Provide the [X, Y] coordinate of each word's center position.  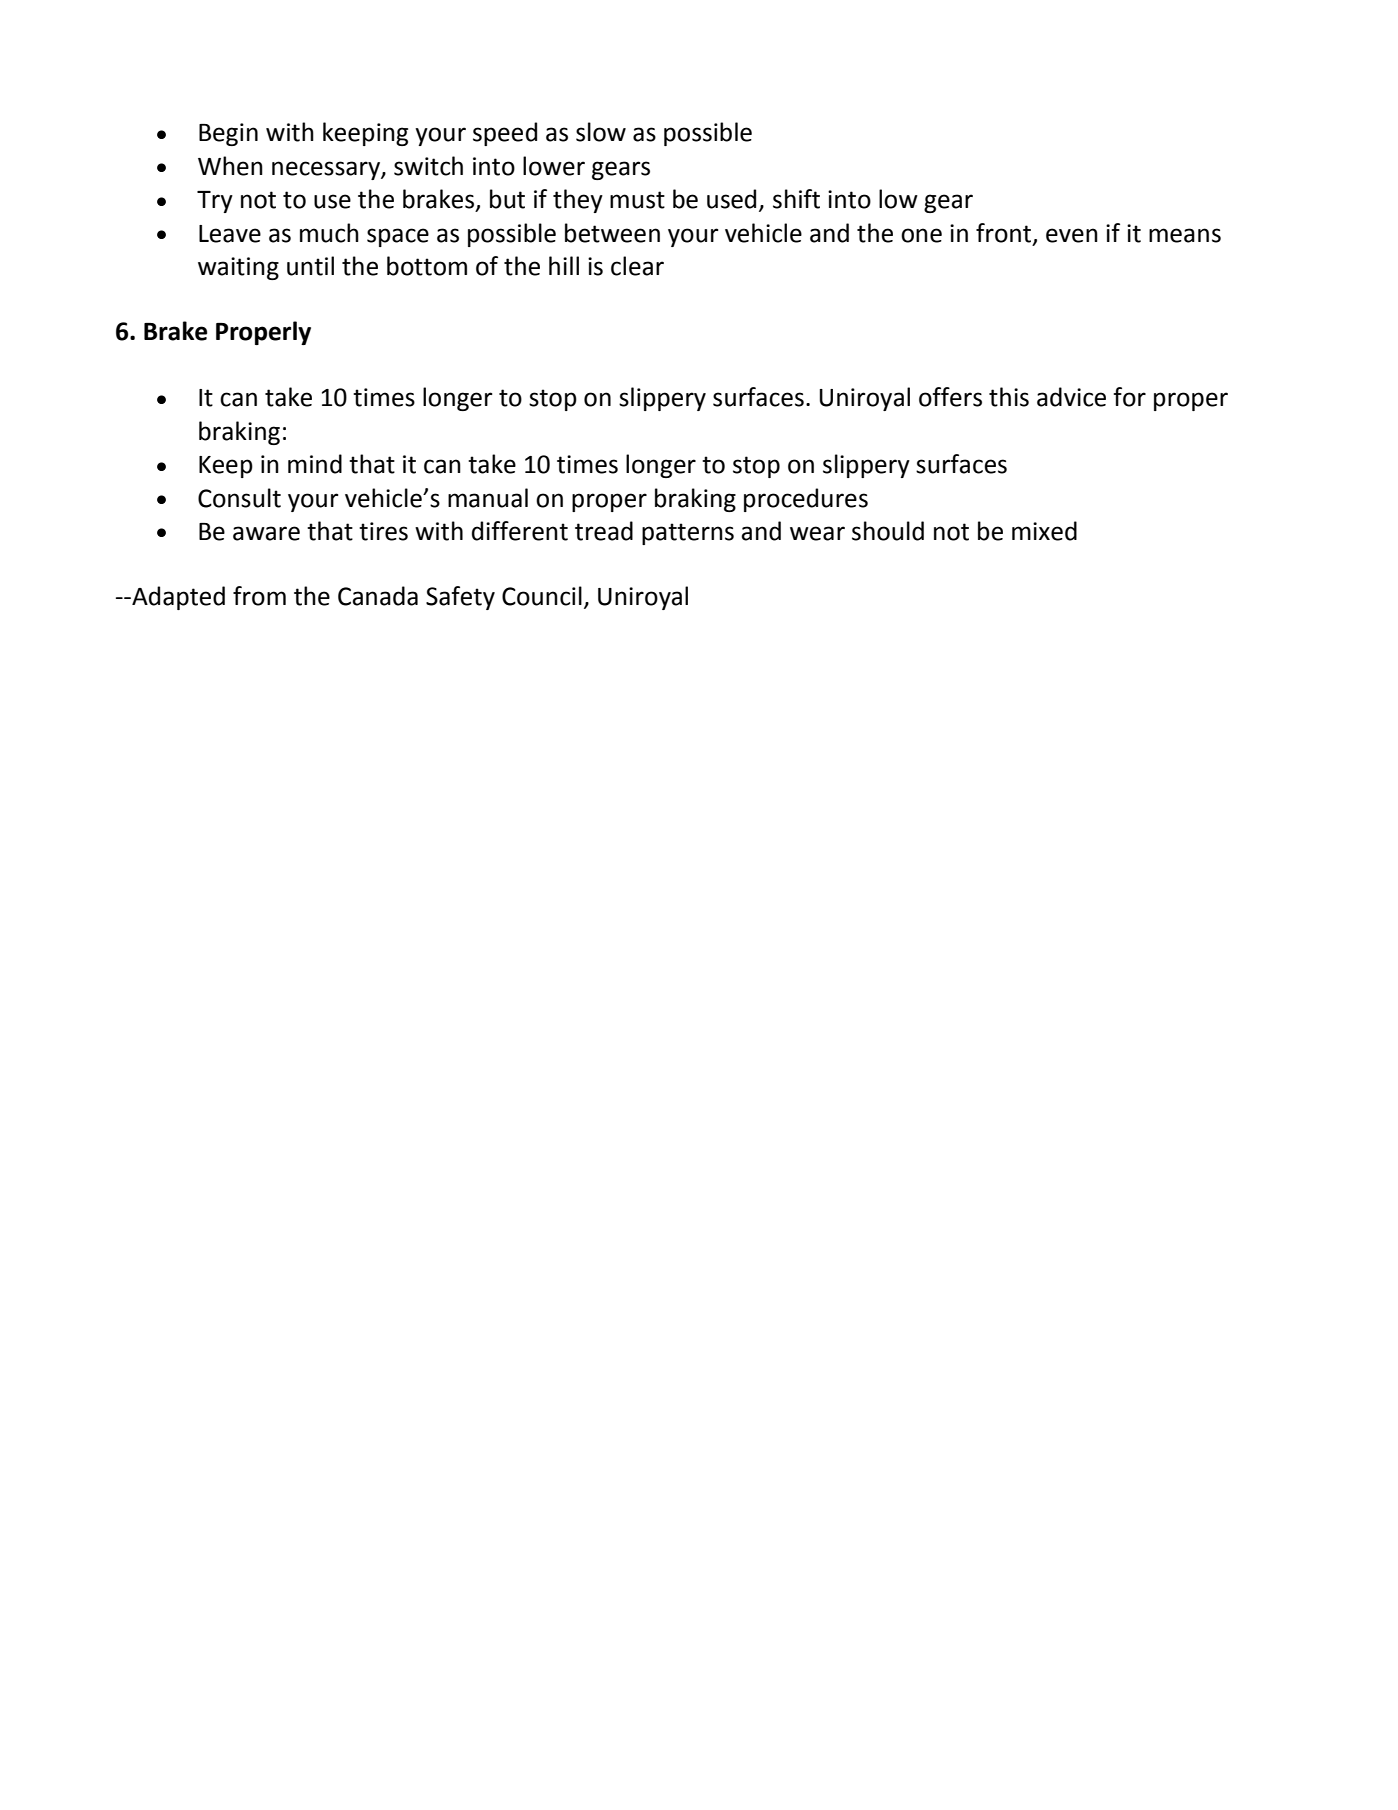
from [259, 596]
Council [542, 596]
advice [1071, 397]
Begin [228, 134]
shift [796, 199]
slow [601, 132]
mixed [1044, 531]
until [310, 266]
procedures [806, 500]
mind [315, 464]
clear [637, 266]
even [1072, 235]
